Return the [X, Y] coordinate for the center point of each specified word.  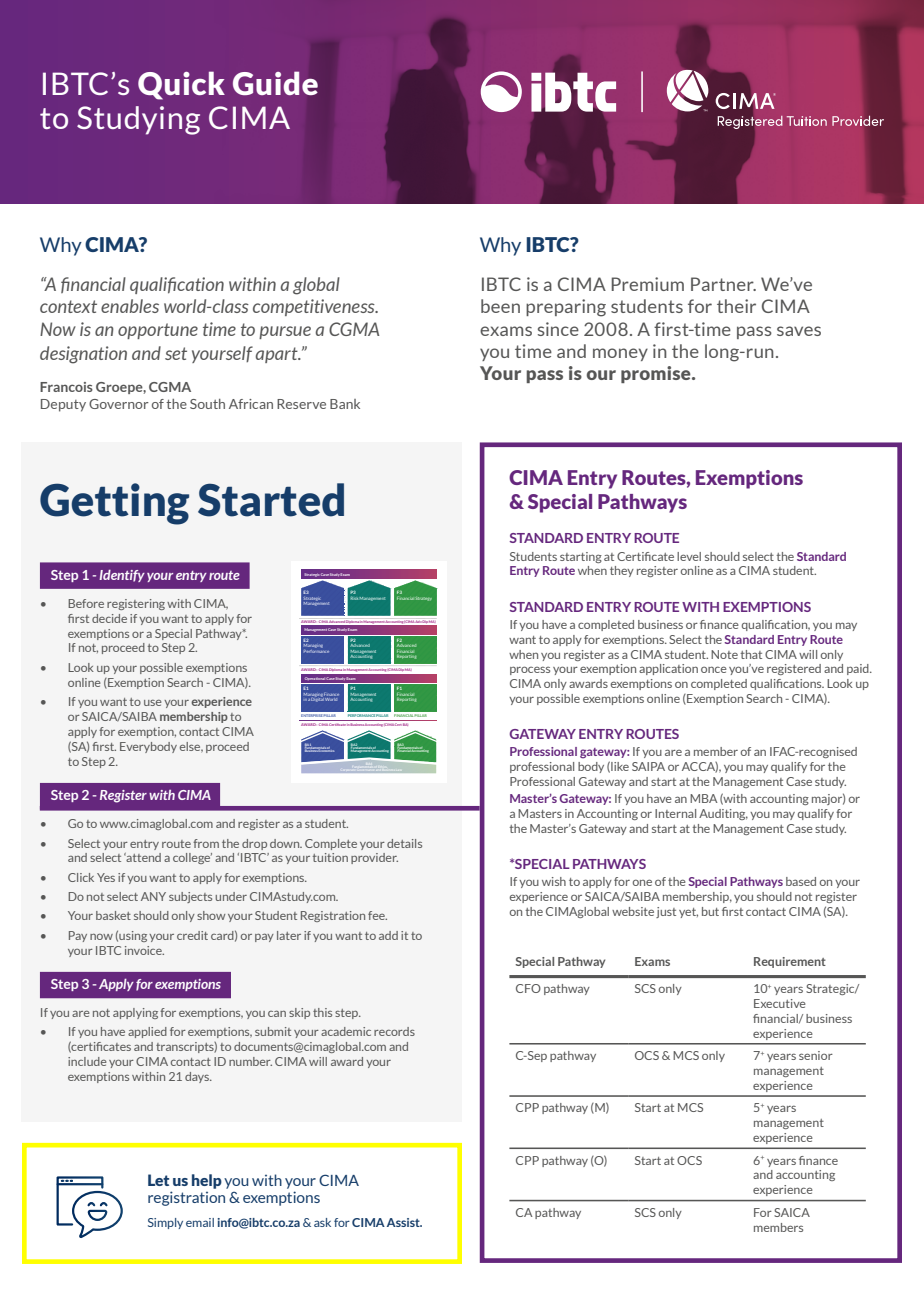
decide [109, 618]
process [530, 670]
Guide [275, 83]
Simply [165, 1223]
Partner [723, 284]
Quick [181, 85]
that [751, 654]
